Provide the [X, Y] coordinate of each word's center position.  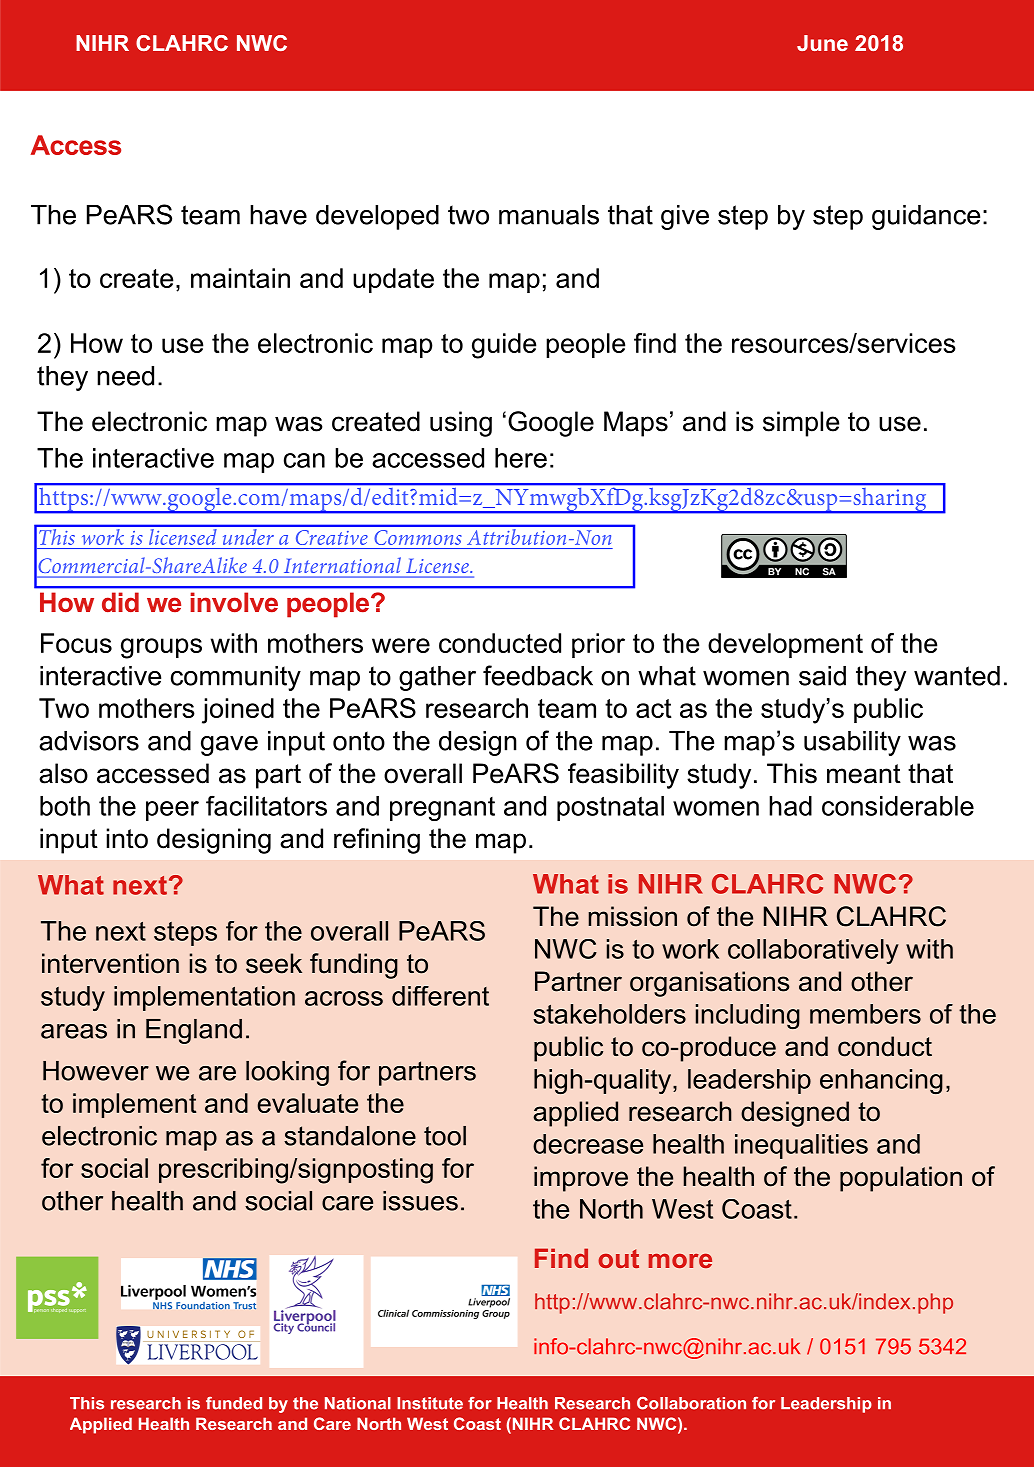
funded [234, 1403]
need [125, 376]
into [127, 838]
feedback [538, 675]
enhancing [881, 1081]
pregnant [442, 809]
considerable [898, 806]
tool [445, 1136]
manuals [549, 215]
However [96, 1071]
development [785, 645]
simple [801, 424]
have [278, 215]
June [822, 43]
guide [504, 346]
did [120, 602]
